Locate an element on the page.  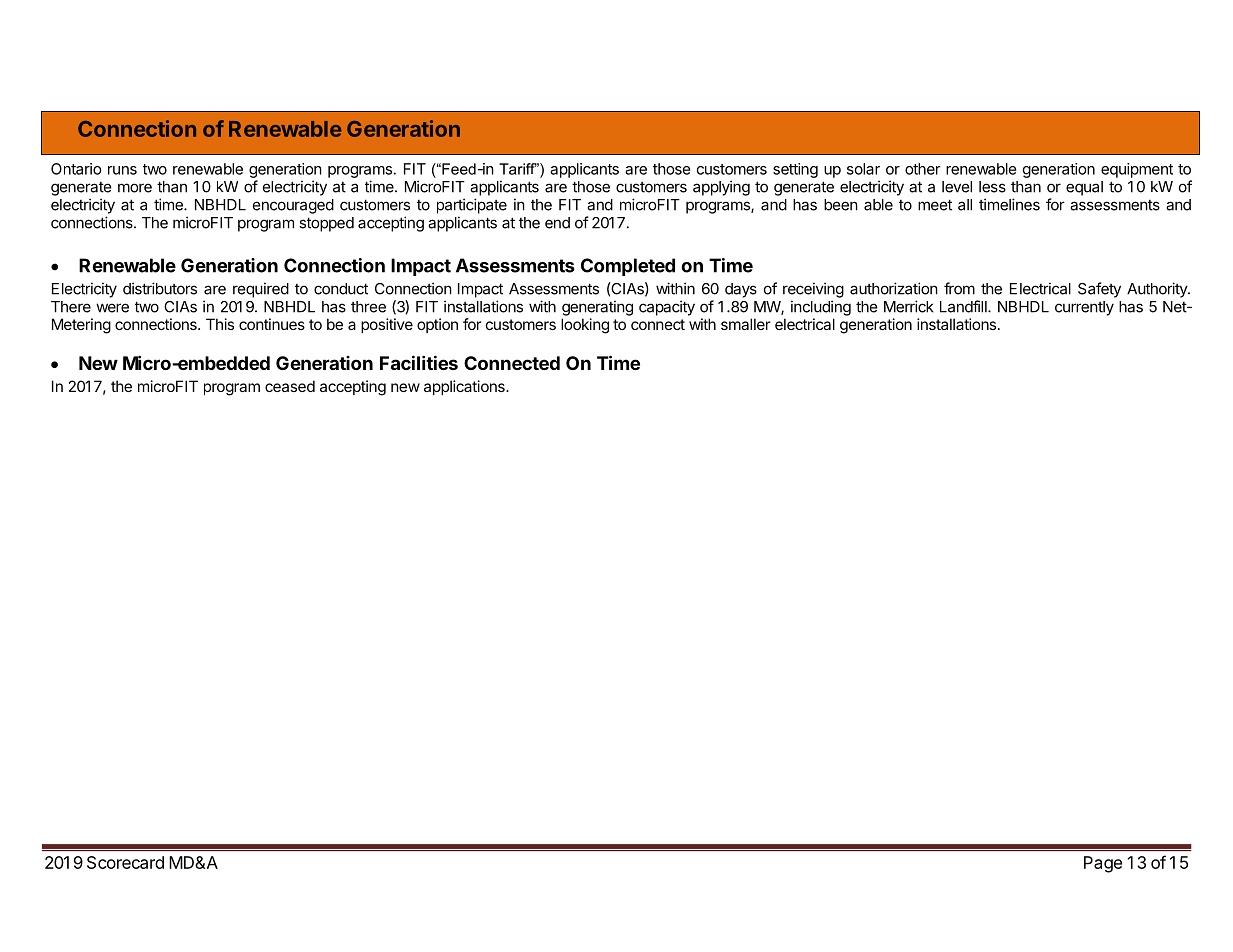
currently is located at coordinates (1084, 308).
